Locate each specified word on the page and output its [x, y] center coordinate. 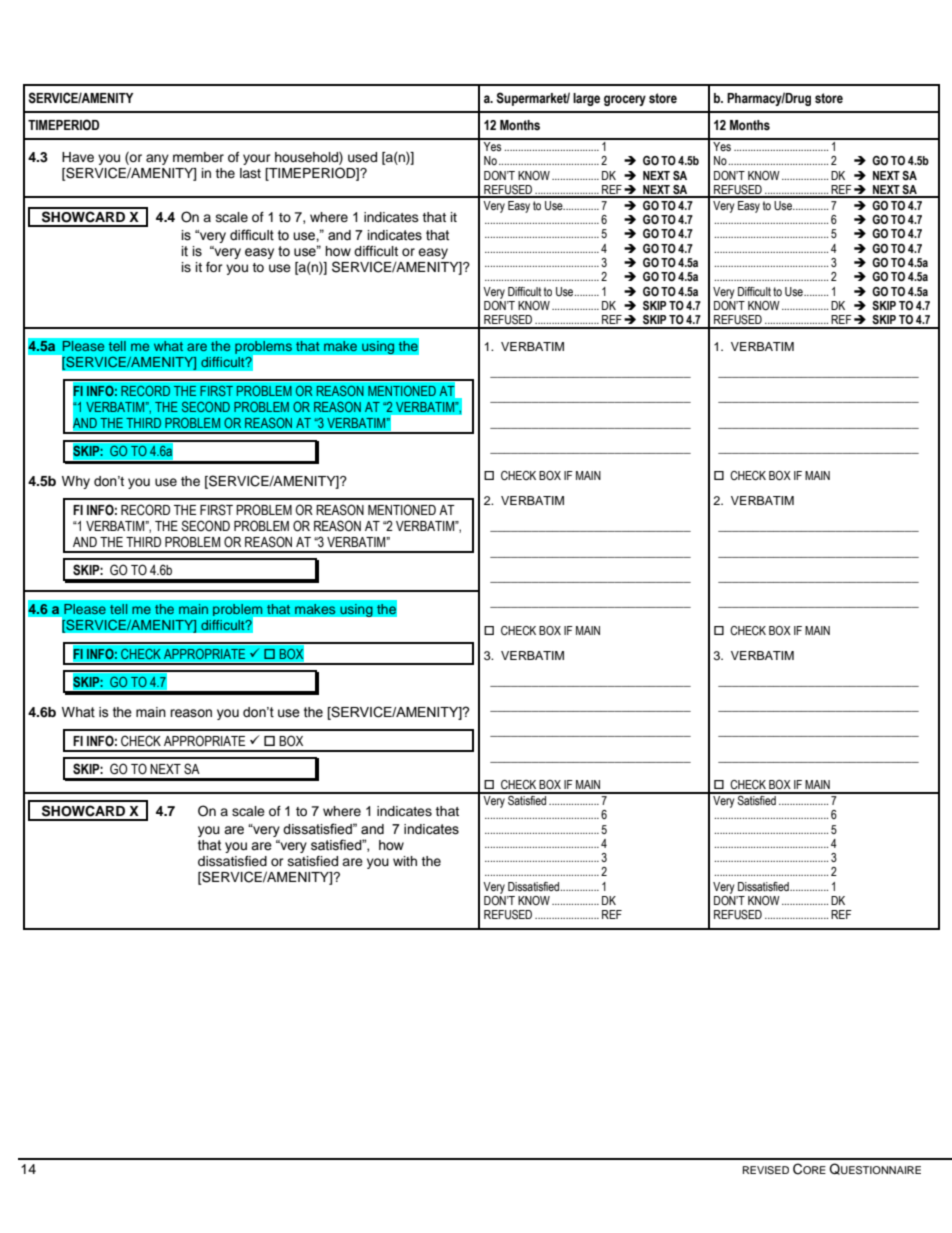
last [250, 173]
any [157, 159]
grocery [625, 100]
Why [76, 482]
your [257, 159]
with [405, 861]
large [586, 99]
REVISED [766, 1170]
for [214, 267]
